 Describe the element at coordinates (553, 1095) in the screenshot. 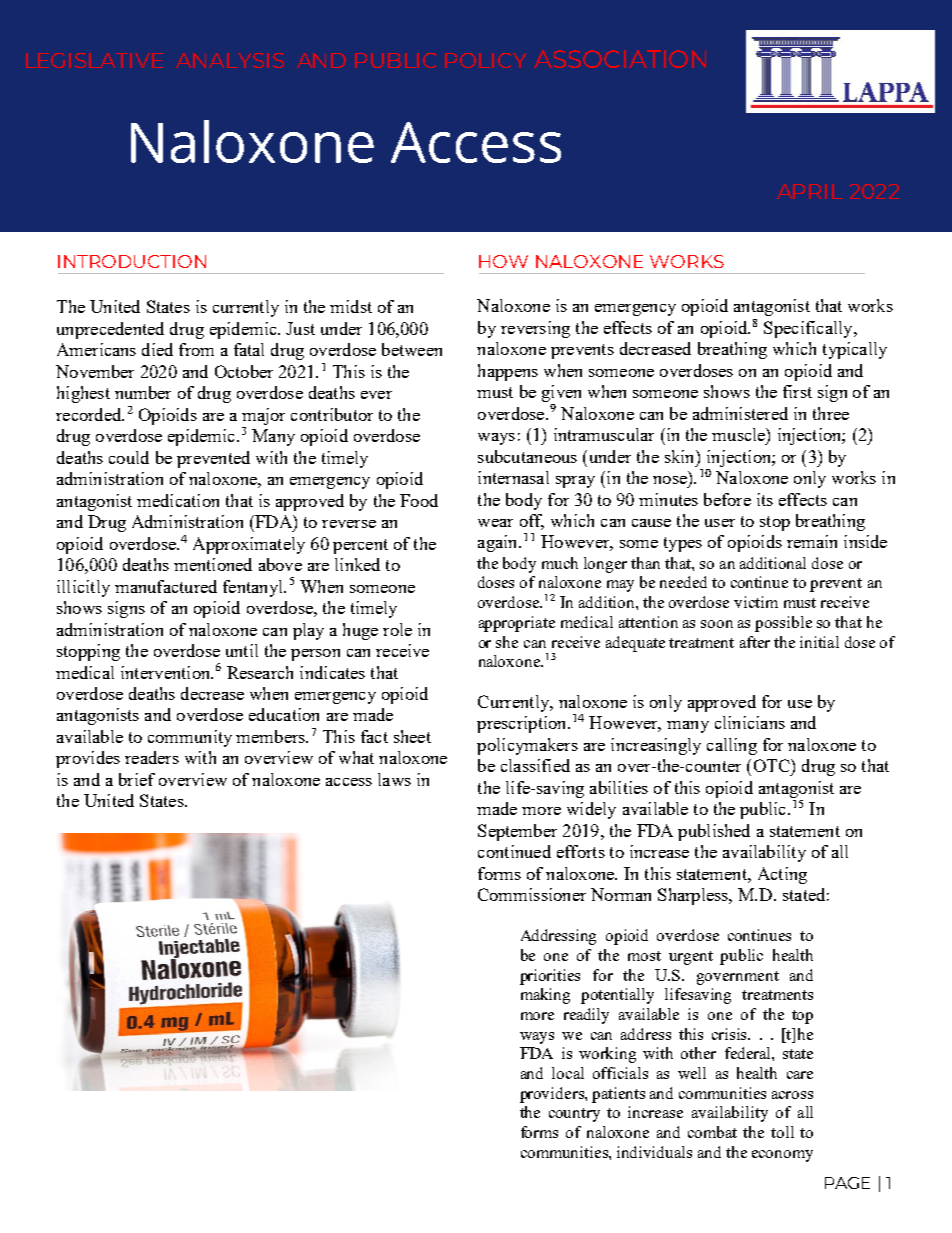

I see `providers` at that location.
